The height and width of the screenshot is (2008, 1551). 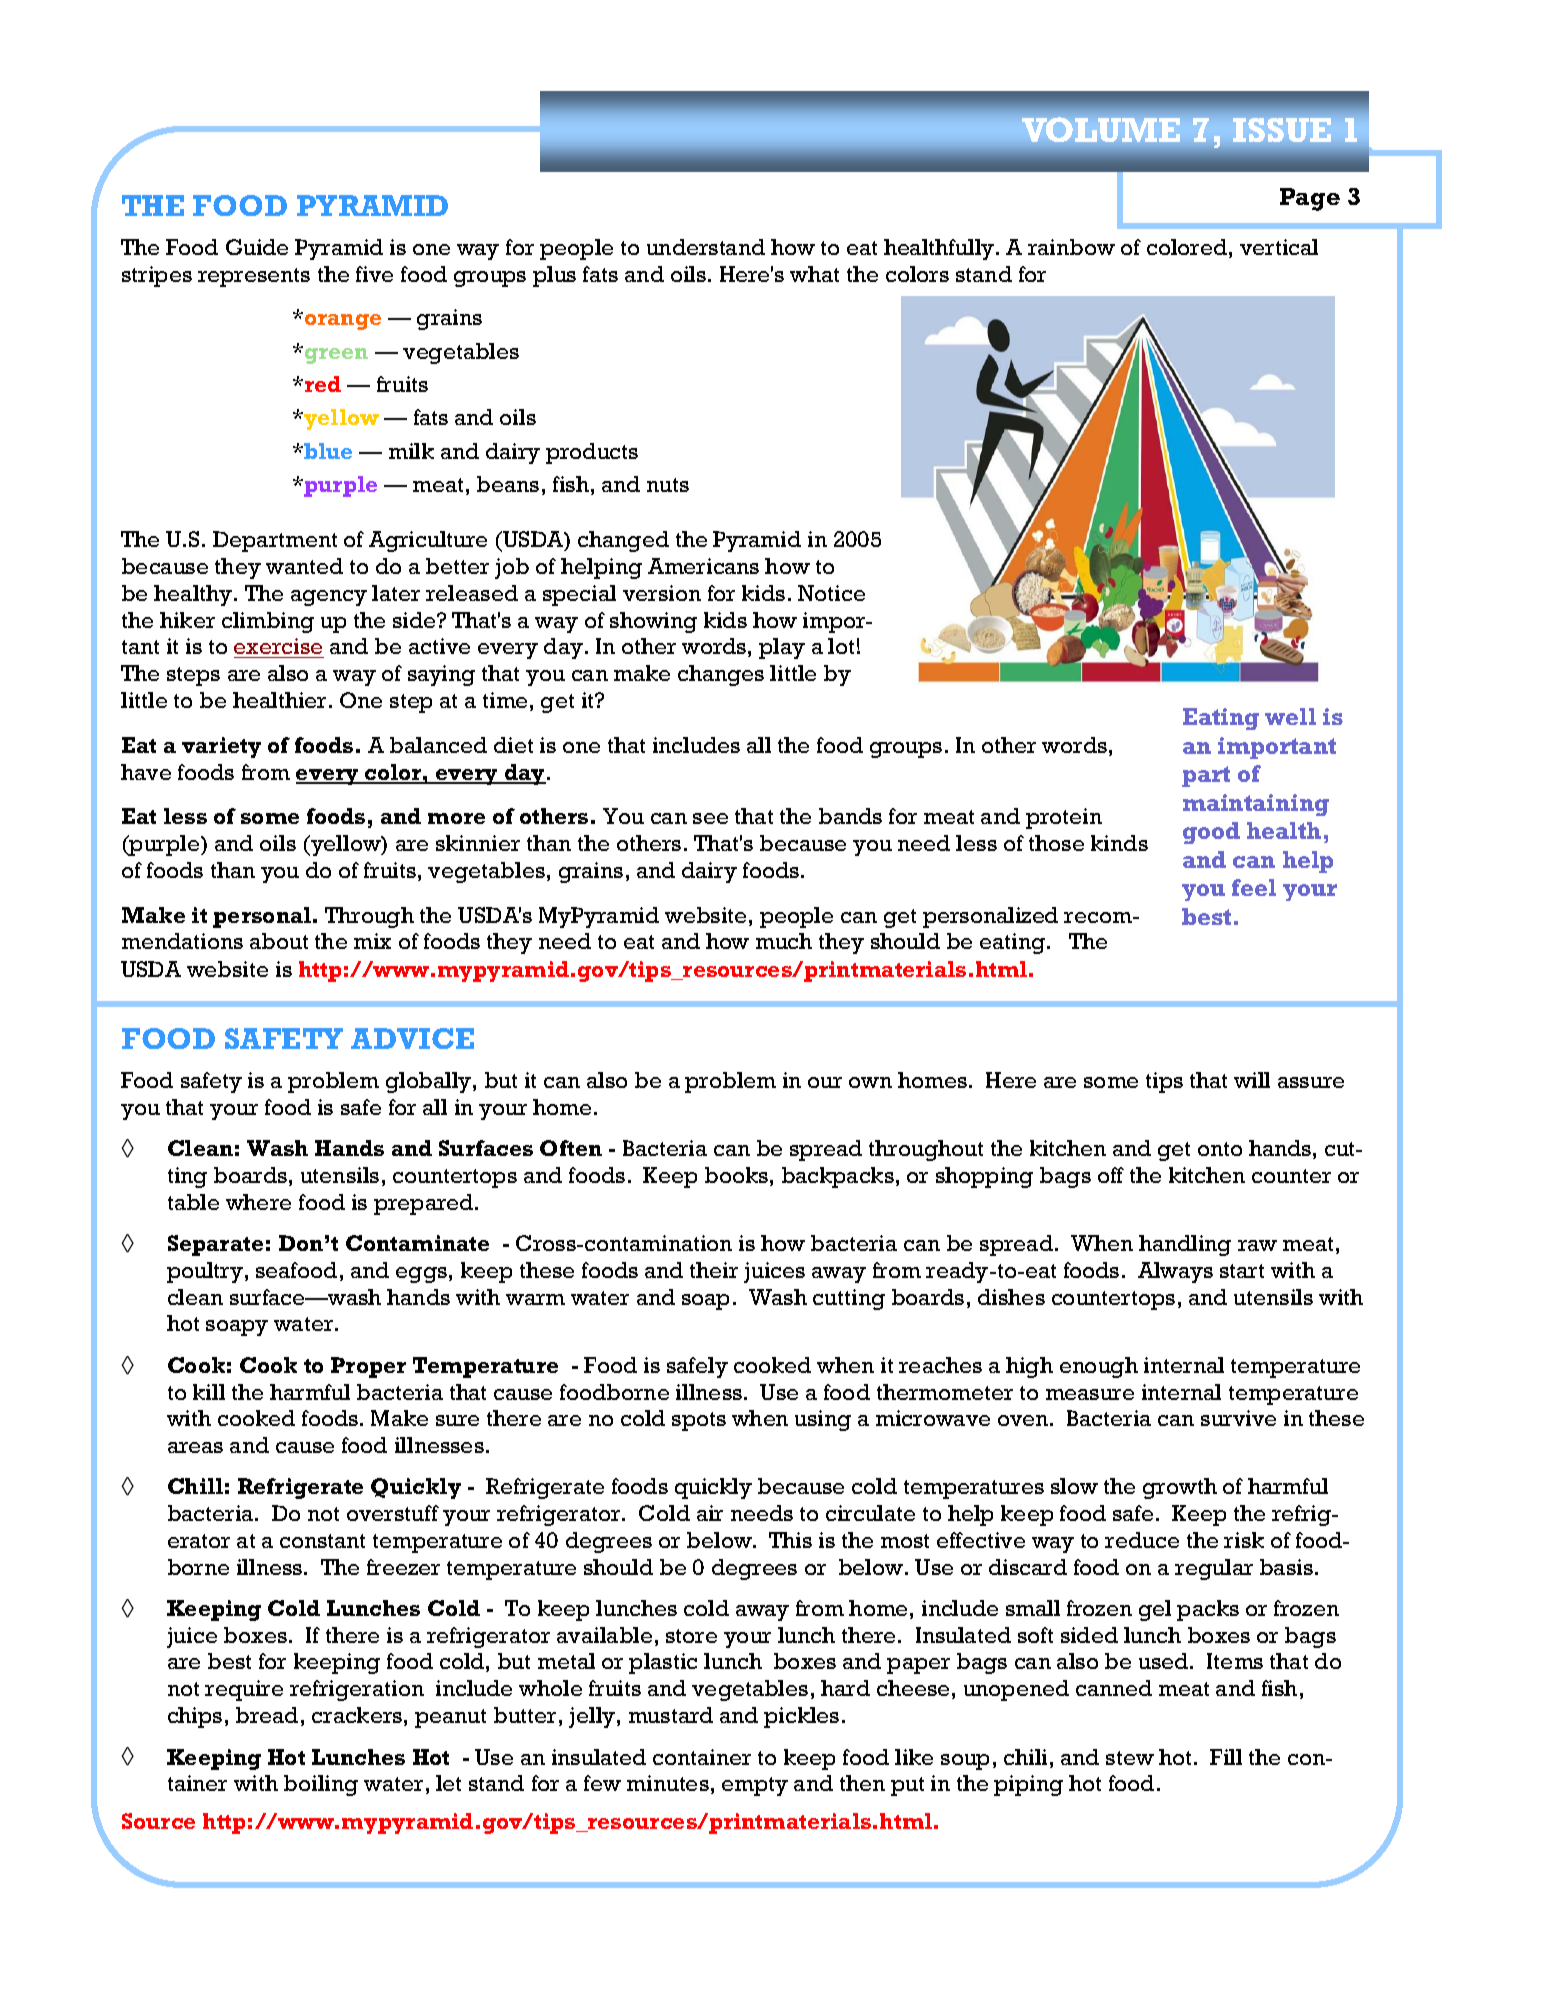 I want to click on VOLUME, so click(x=1101, y=129).
